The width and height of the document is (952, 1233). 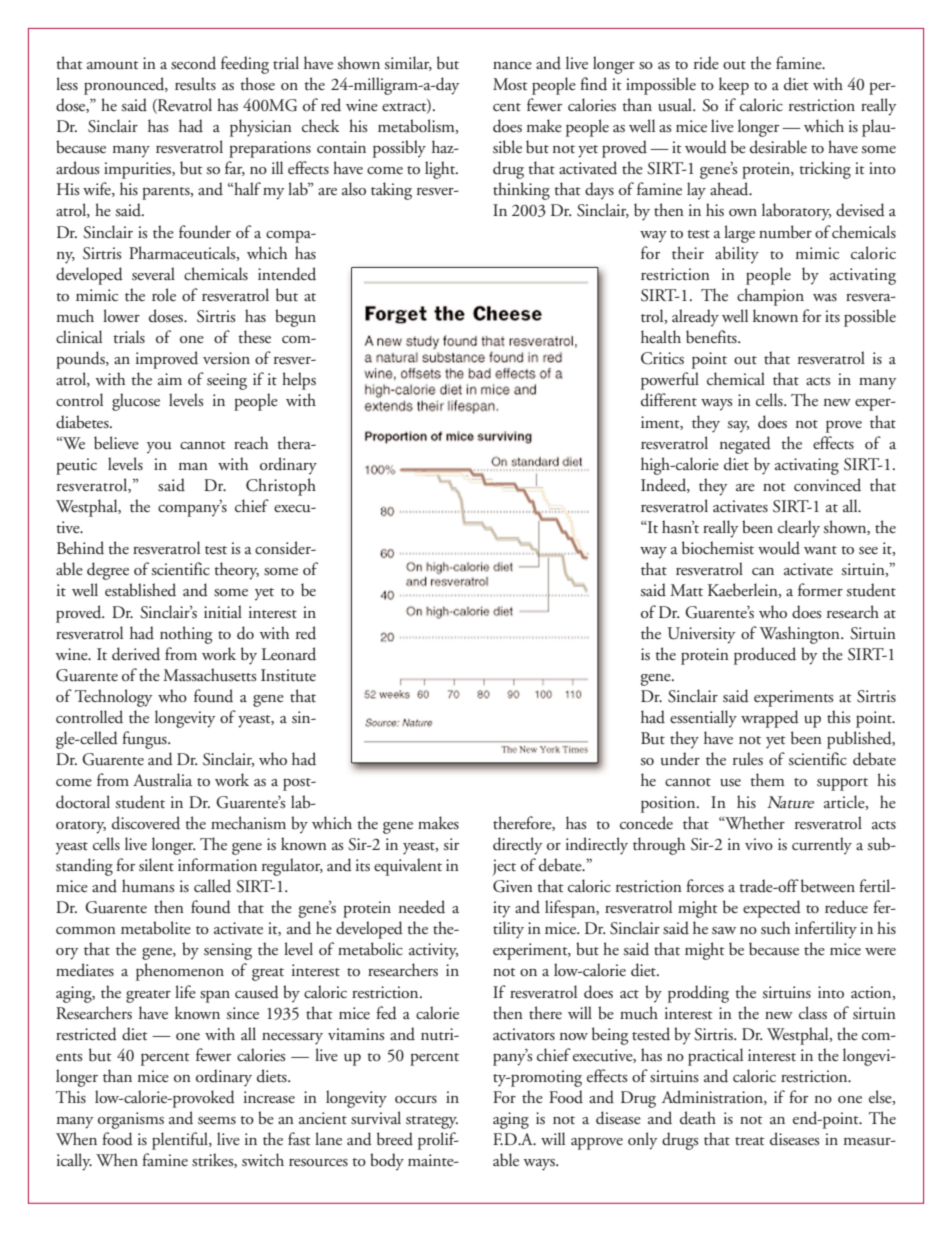 What do you see at coordinates (181, 1141) in the document?
I see `plentiful` at bounding box center [181, 1141].
